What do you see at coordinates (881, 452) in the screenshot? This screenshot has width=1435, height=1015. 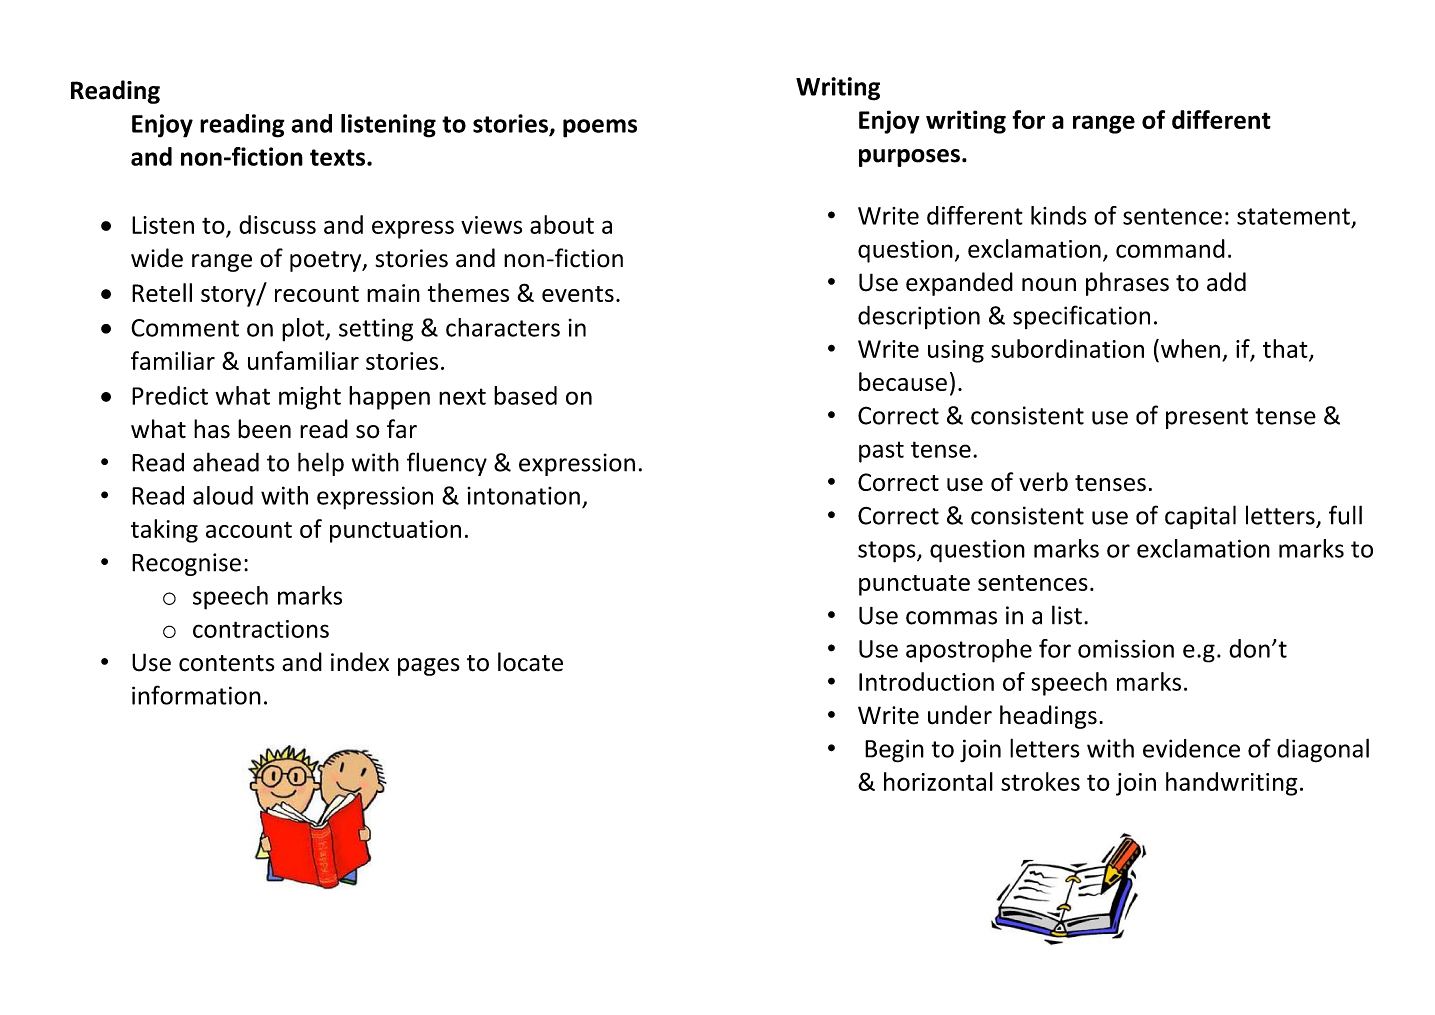 I see `past` at bounding box center [881, 452].
